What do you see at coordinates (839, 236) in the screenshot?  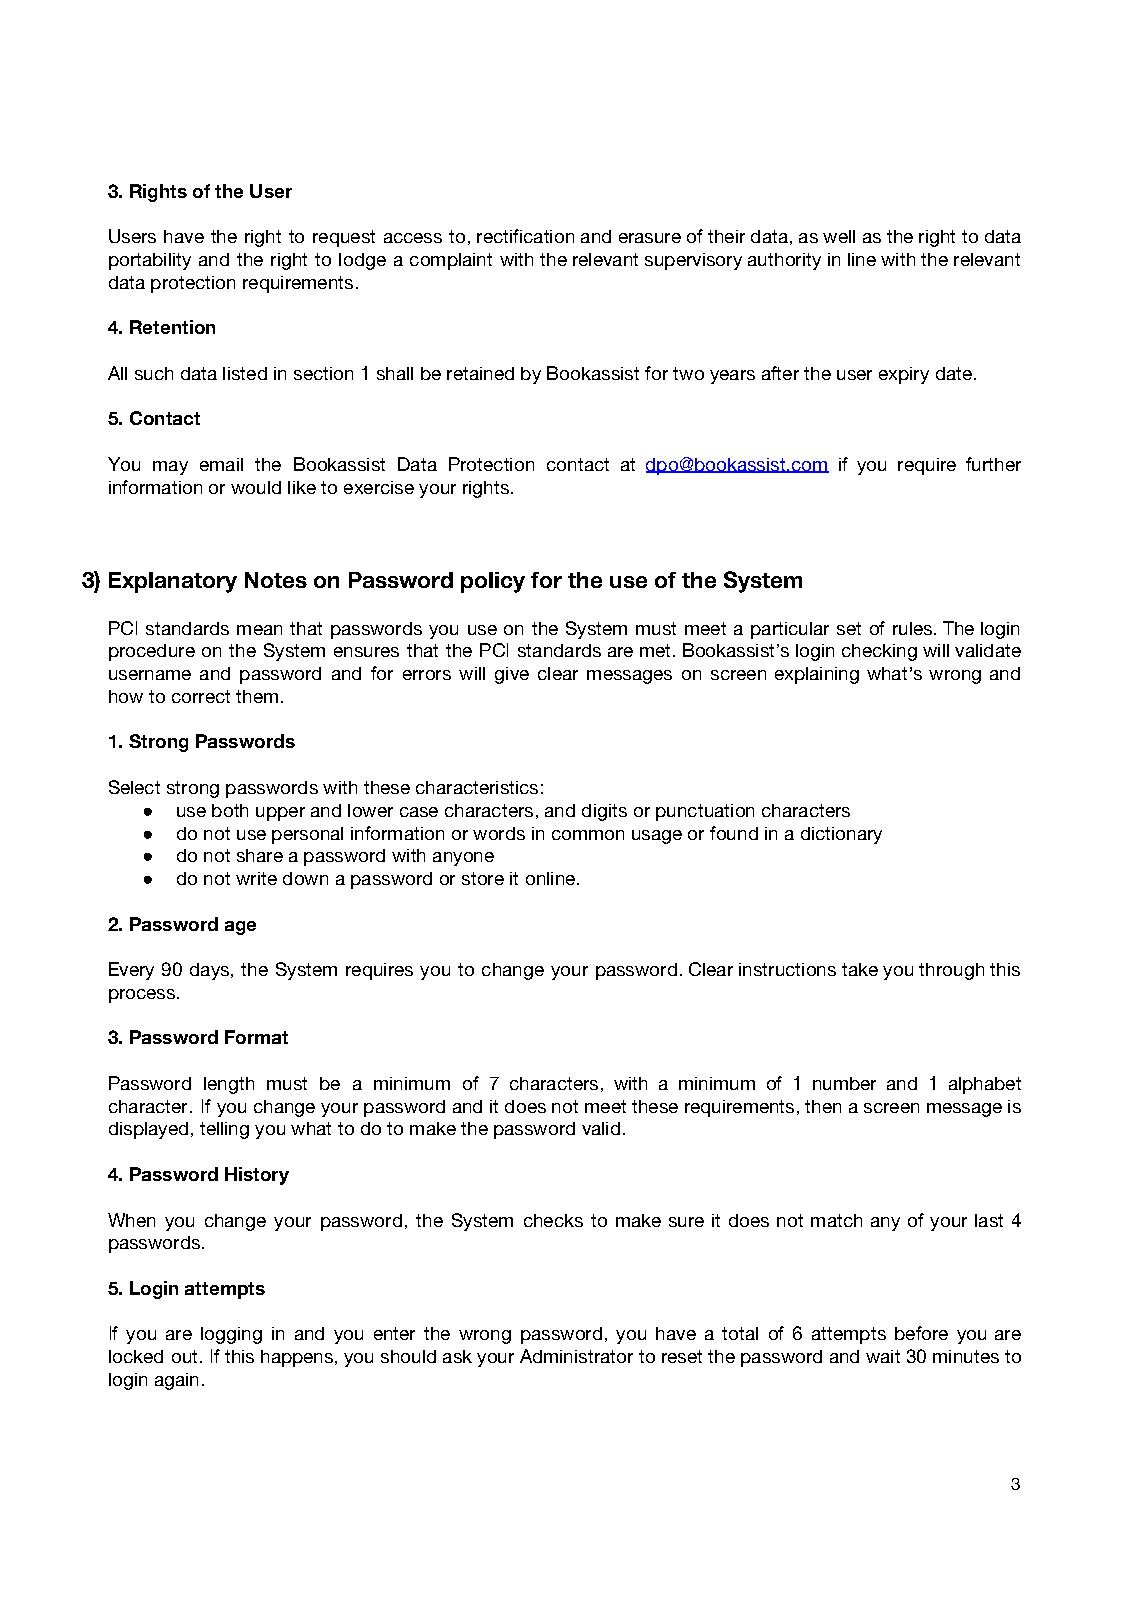 I see `well` at bounding box center [839, 236].
